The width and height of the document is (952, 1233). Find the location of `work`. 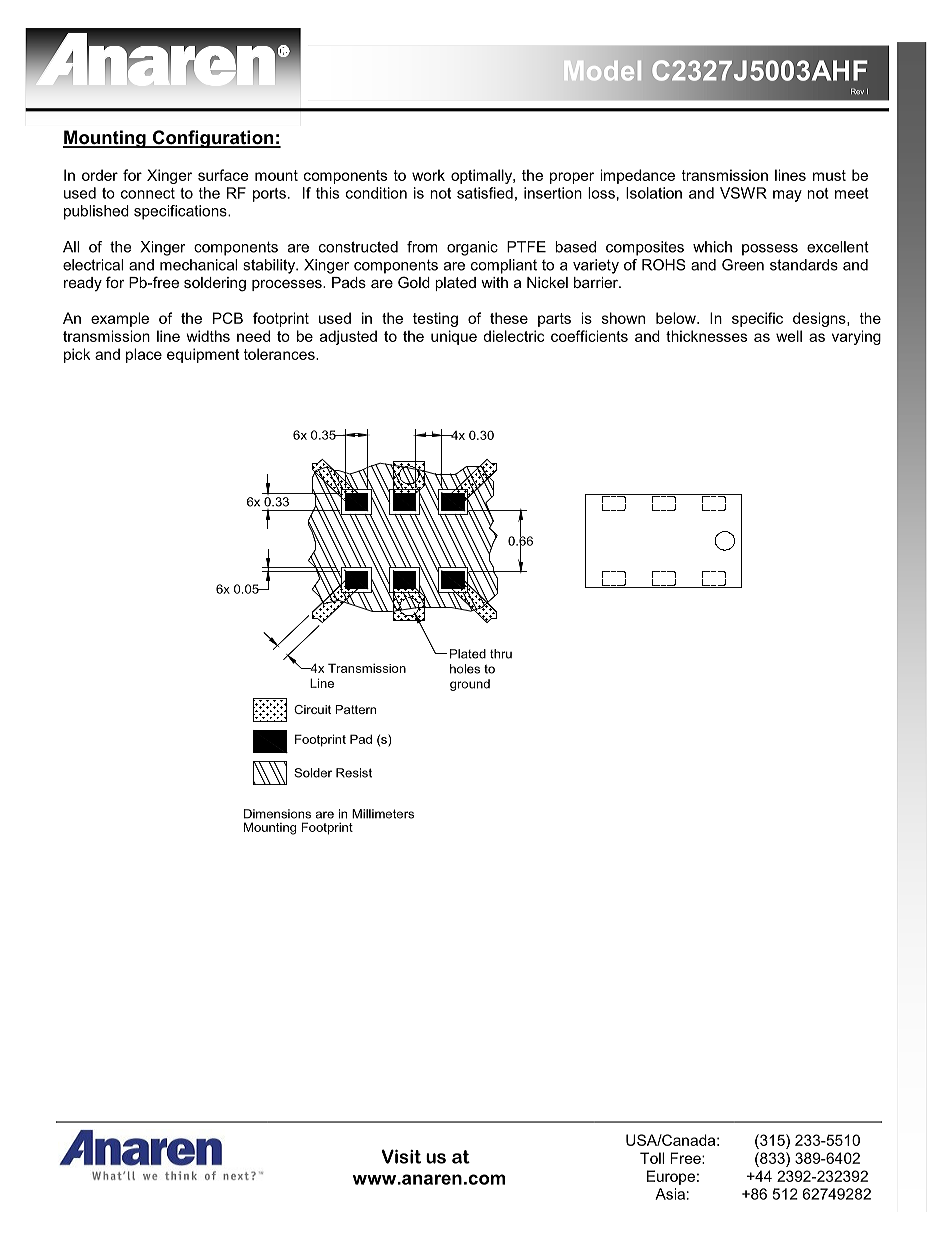

work is located at coordinates (428, 175).
